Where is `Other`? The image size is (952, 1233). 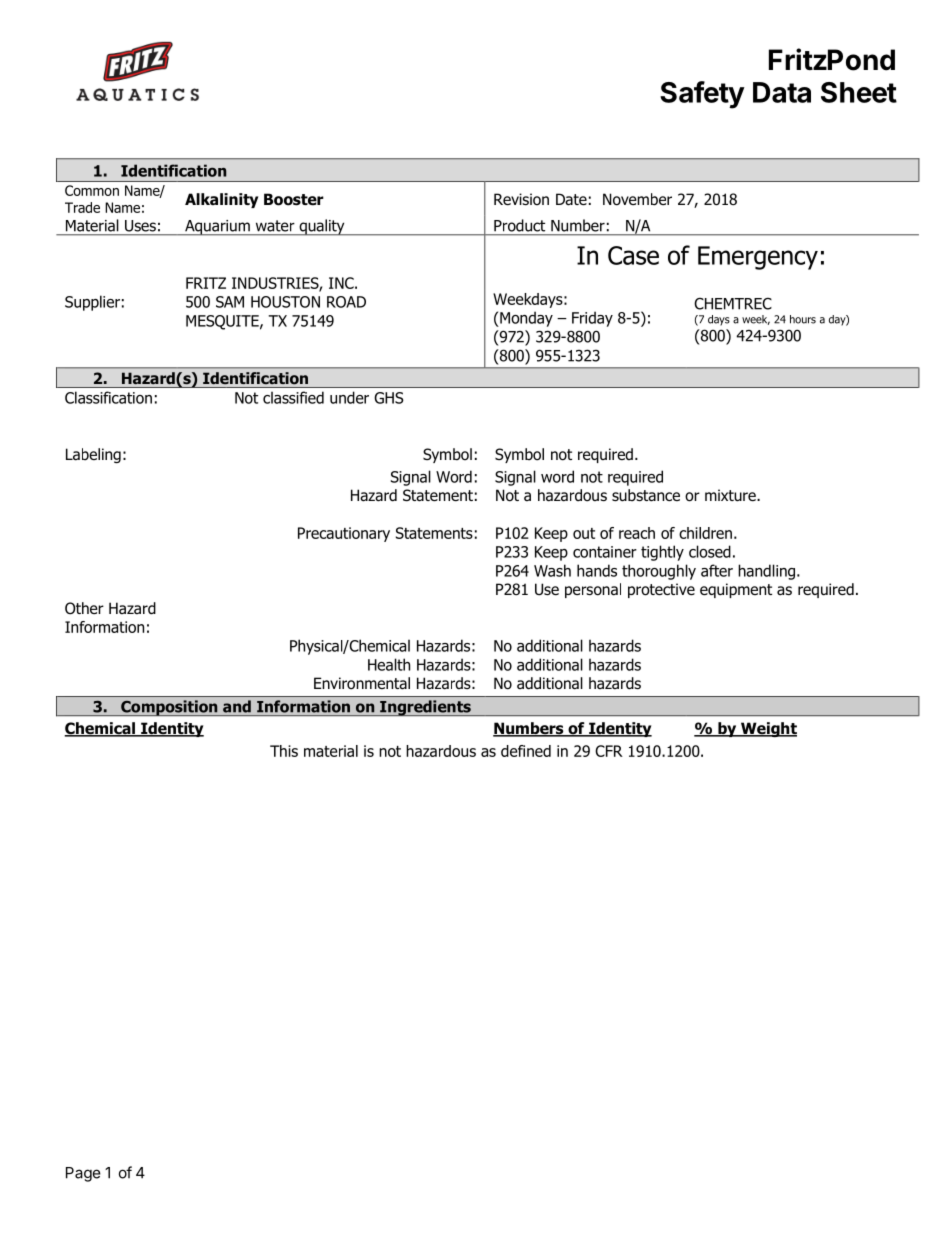
Other is located at coordinates (84, 608).
